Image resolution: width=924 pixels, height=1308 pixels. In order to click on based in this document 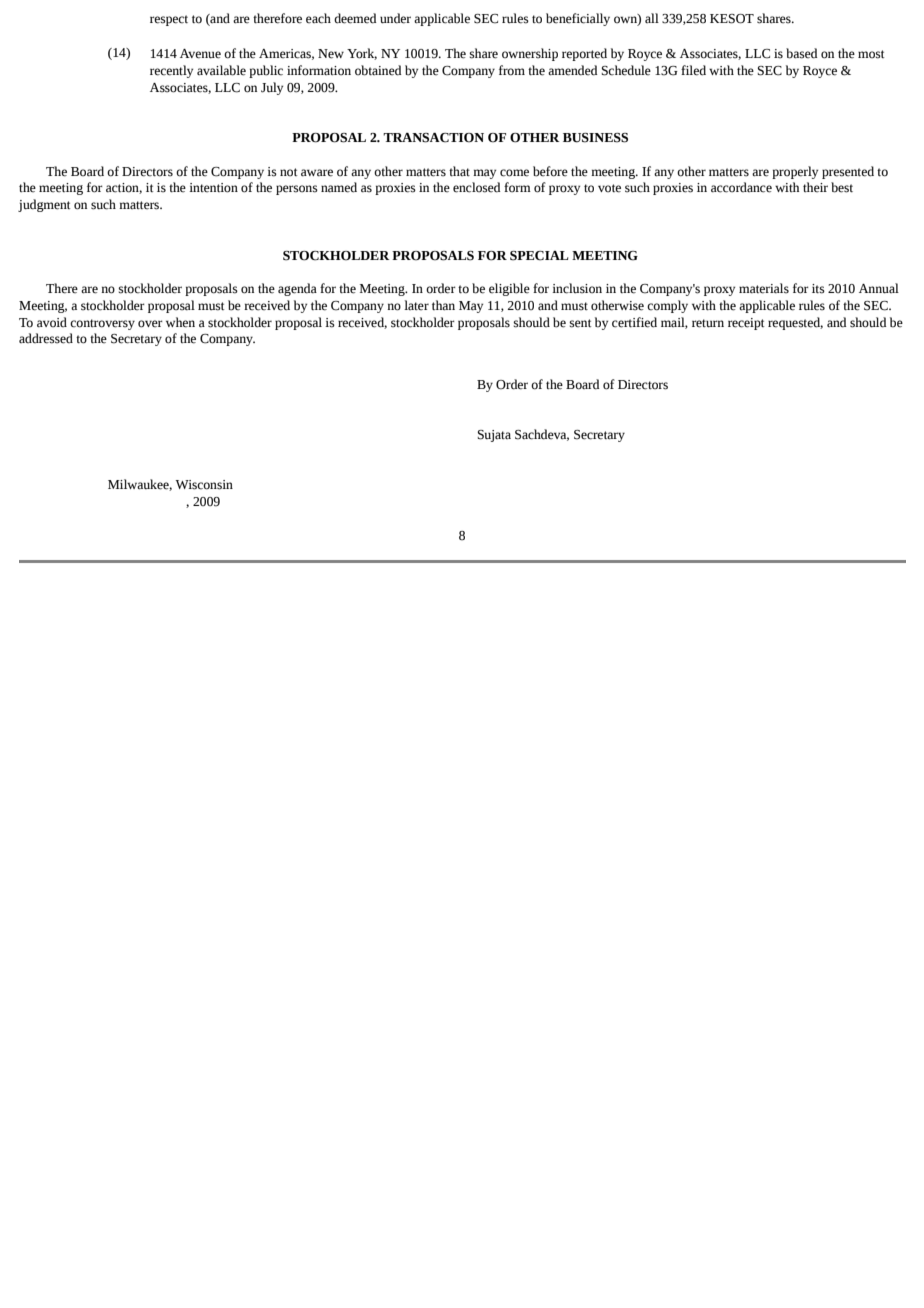, I will do `click(802, 53)`.
